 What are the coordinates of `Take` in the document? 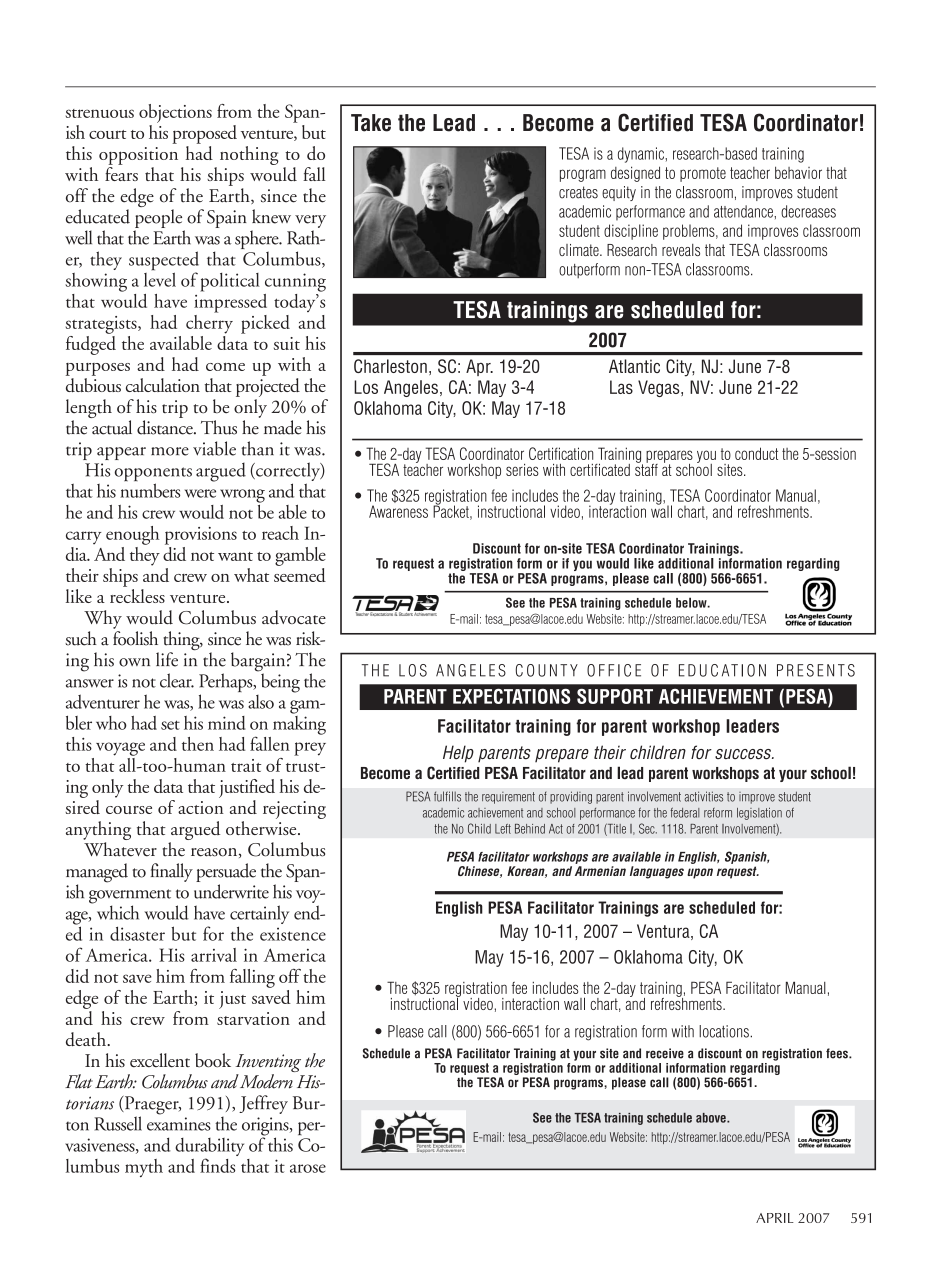 It's located at (371, 123).
